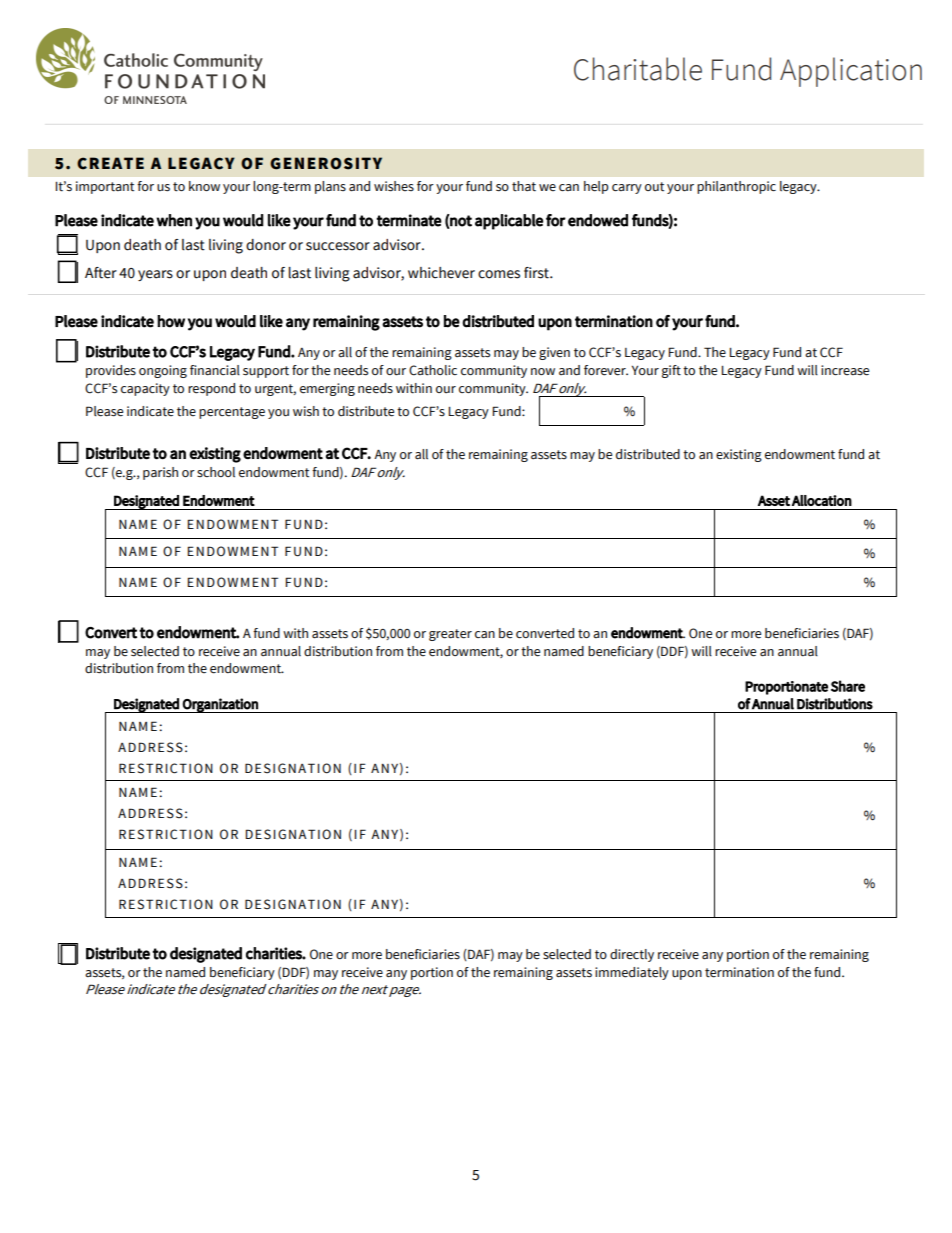 This screenshot has width=952, height=1233. Describe the element at coordinates (848, 686) in the screenshot. I see `Share` at that location.
